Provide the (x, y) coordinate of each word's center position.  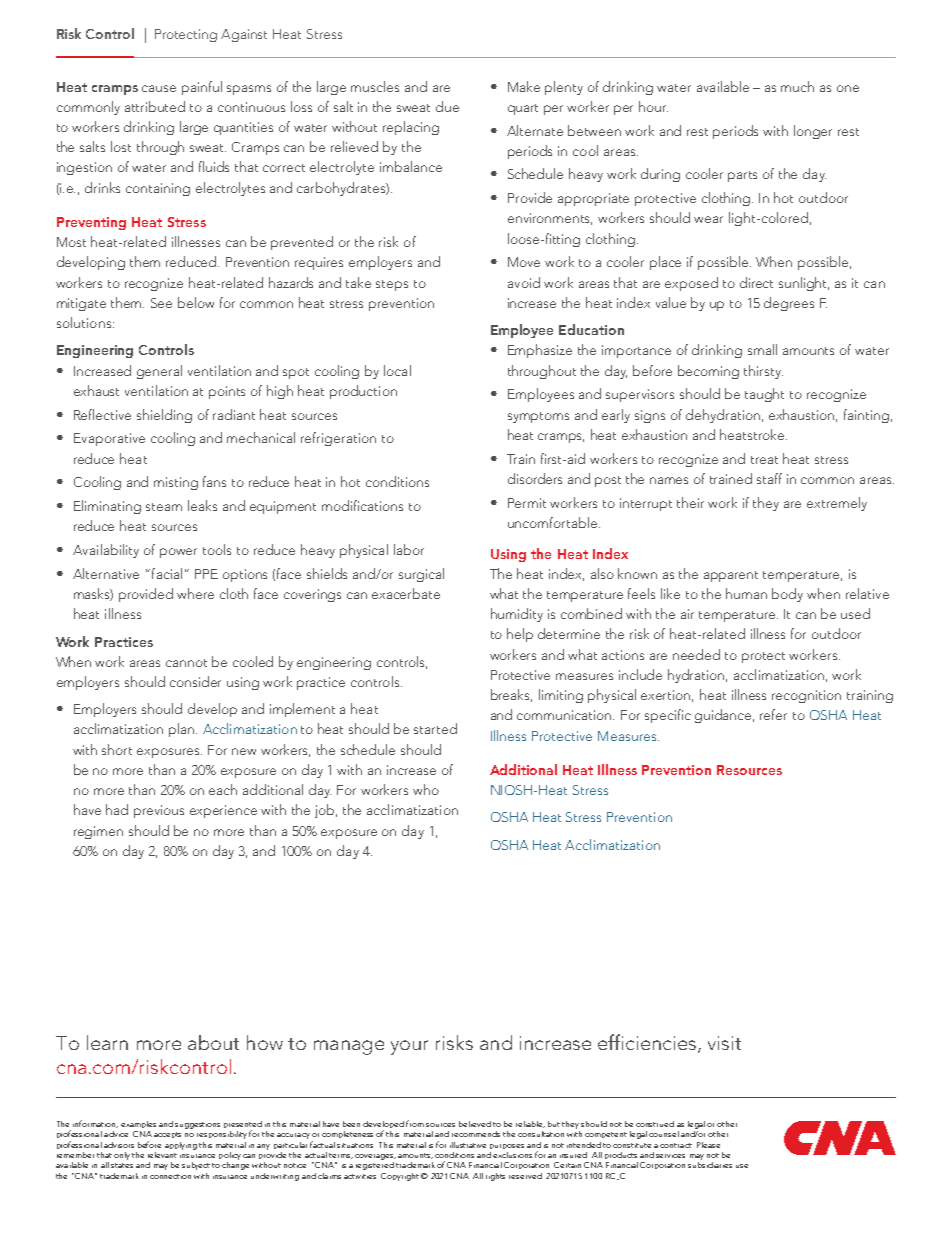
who (426, 789)
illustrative (468, 1145)
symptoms (538, 417)
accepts (167, 1135)
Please (708, 1145)
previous (159, 811)
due (447, 106)
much (797, 86)
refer (773, 714)
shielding (164, 416)
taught (764, 395)
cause (159, 88)
